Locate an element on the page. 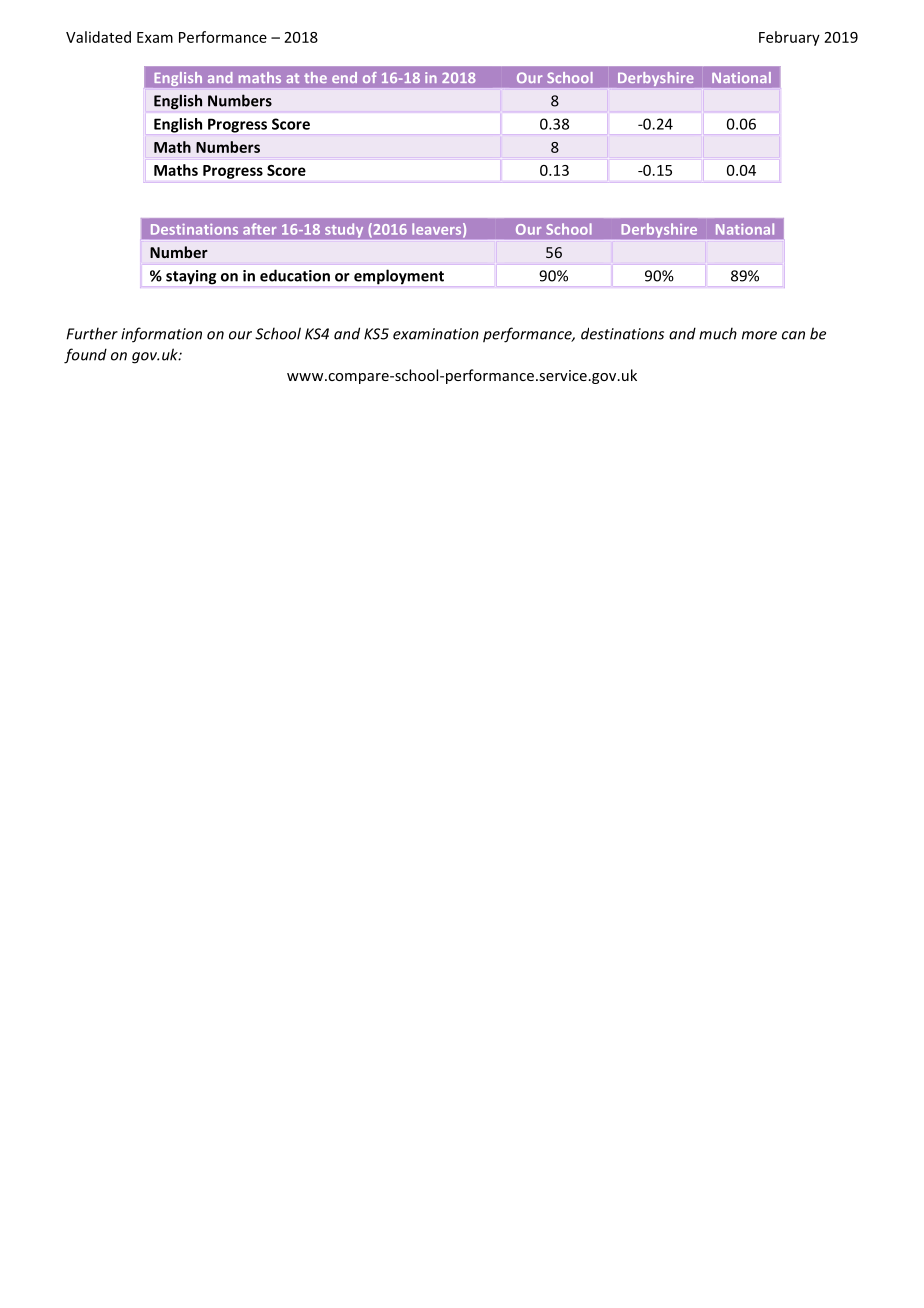 This page has width=924, height=1308. study is located at coordinates (344, 230).
